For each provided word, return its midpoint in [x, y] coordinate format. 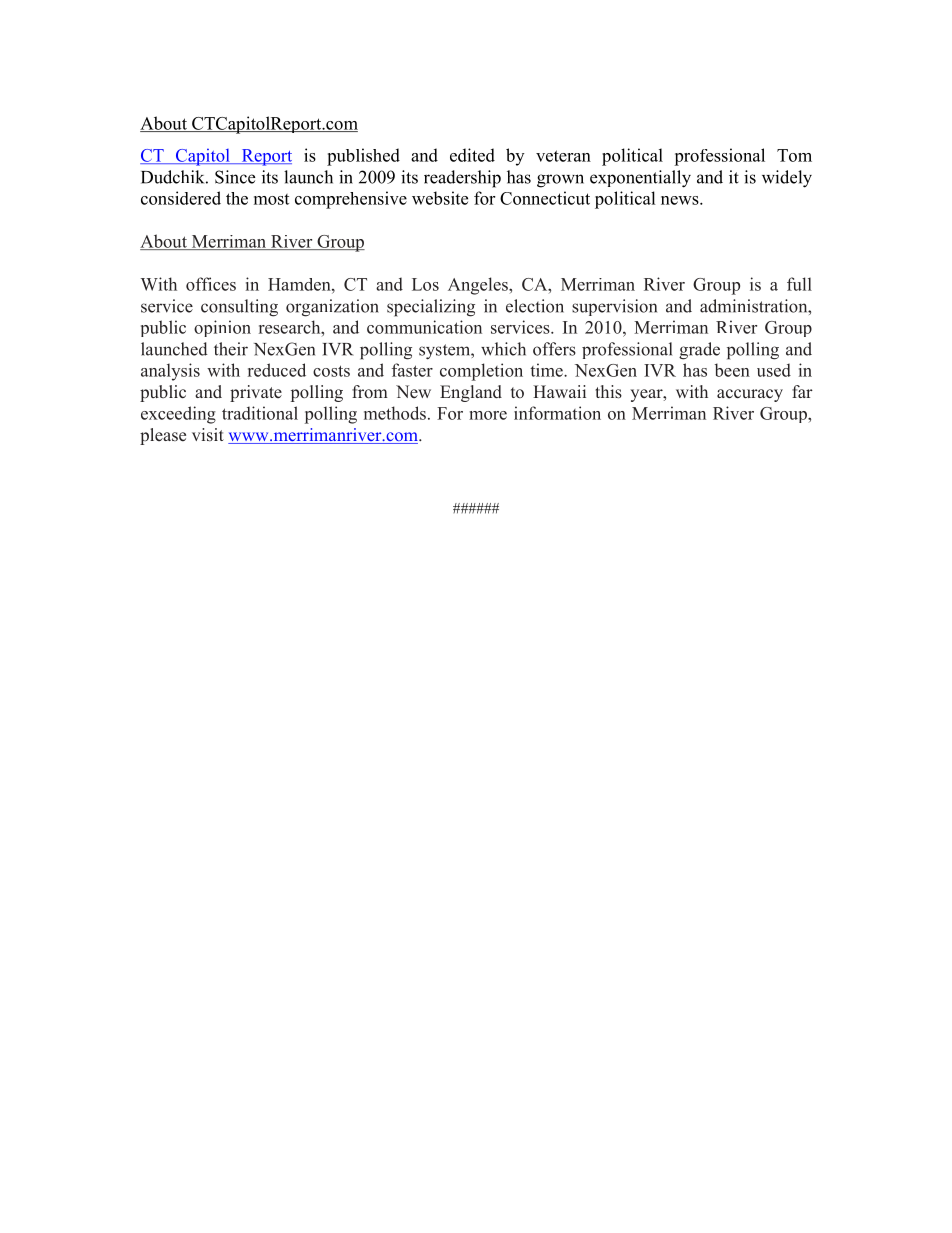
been [732, 370]
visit [208, 435]
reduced [277, 370]
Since [235, 177]
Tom [794, 155]
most [271, 199]
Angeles [479, 286]
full [799, 284]
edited [472, 155]
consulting [239, 308]
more [488, 415]
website [440, 198]
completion [481, 372]
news [681, 200]
